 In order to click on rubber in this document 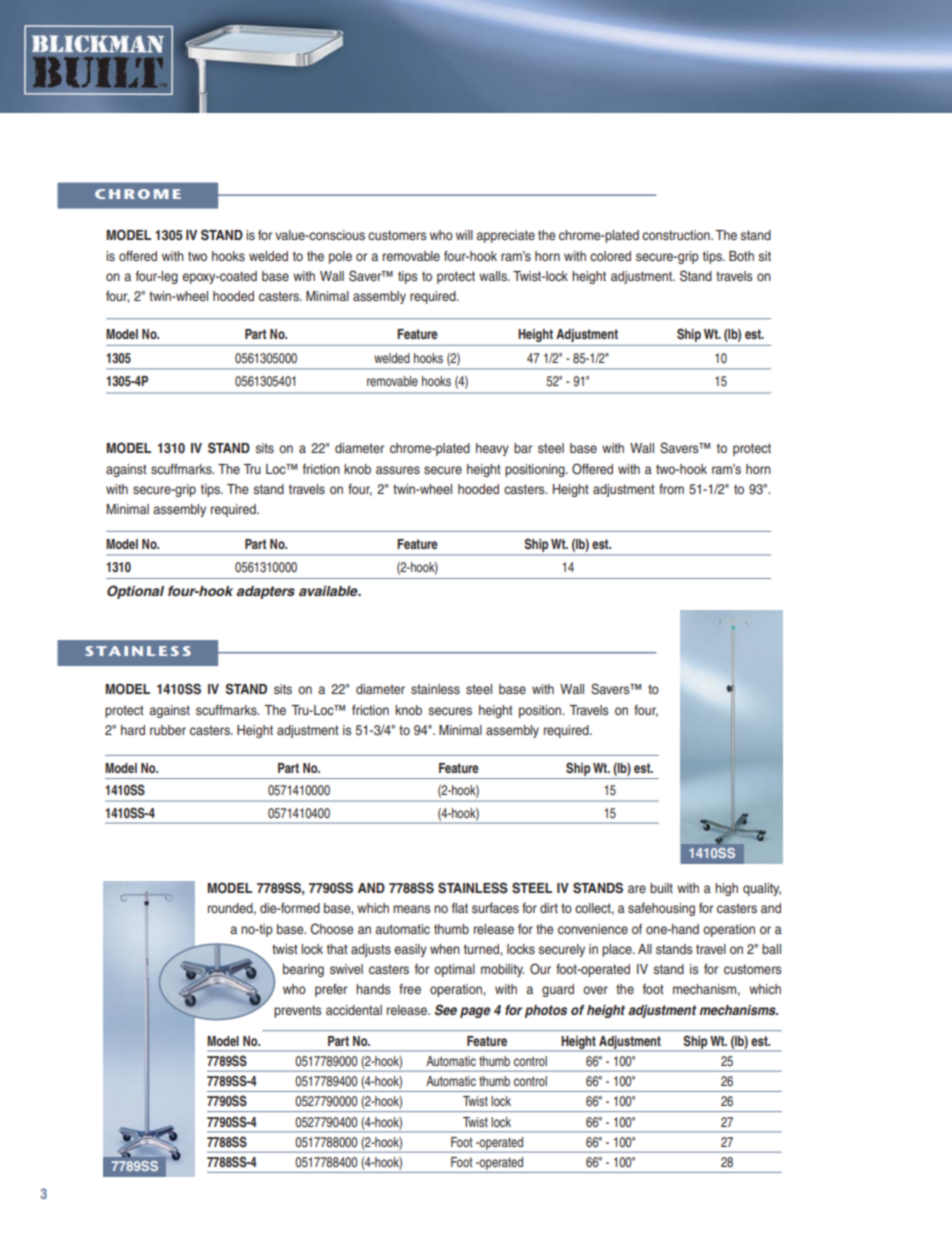, I will do `click(168, 730)`.
